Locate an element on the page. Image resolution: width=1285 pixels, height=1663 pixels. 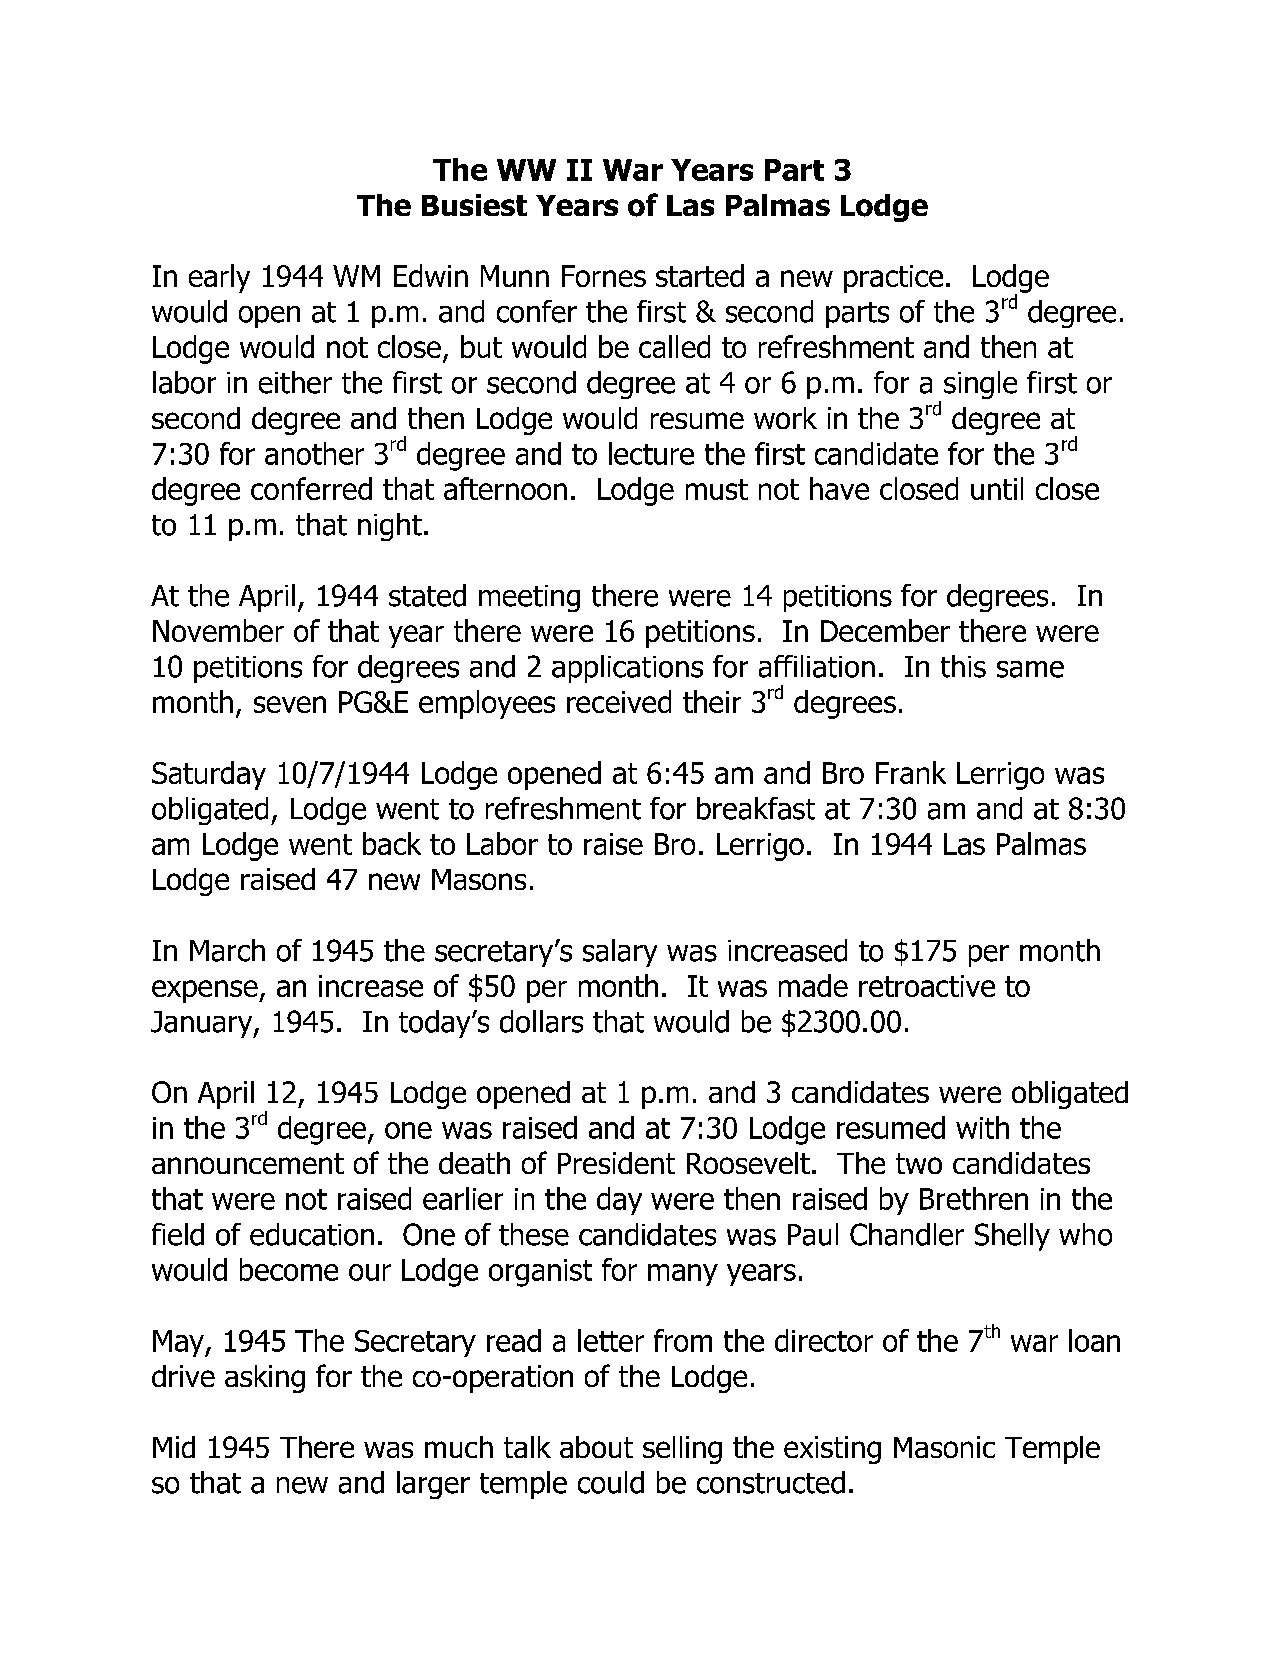
Frank is located at coordinates (911, 772).
